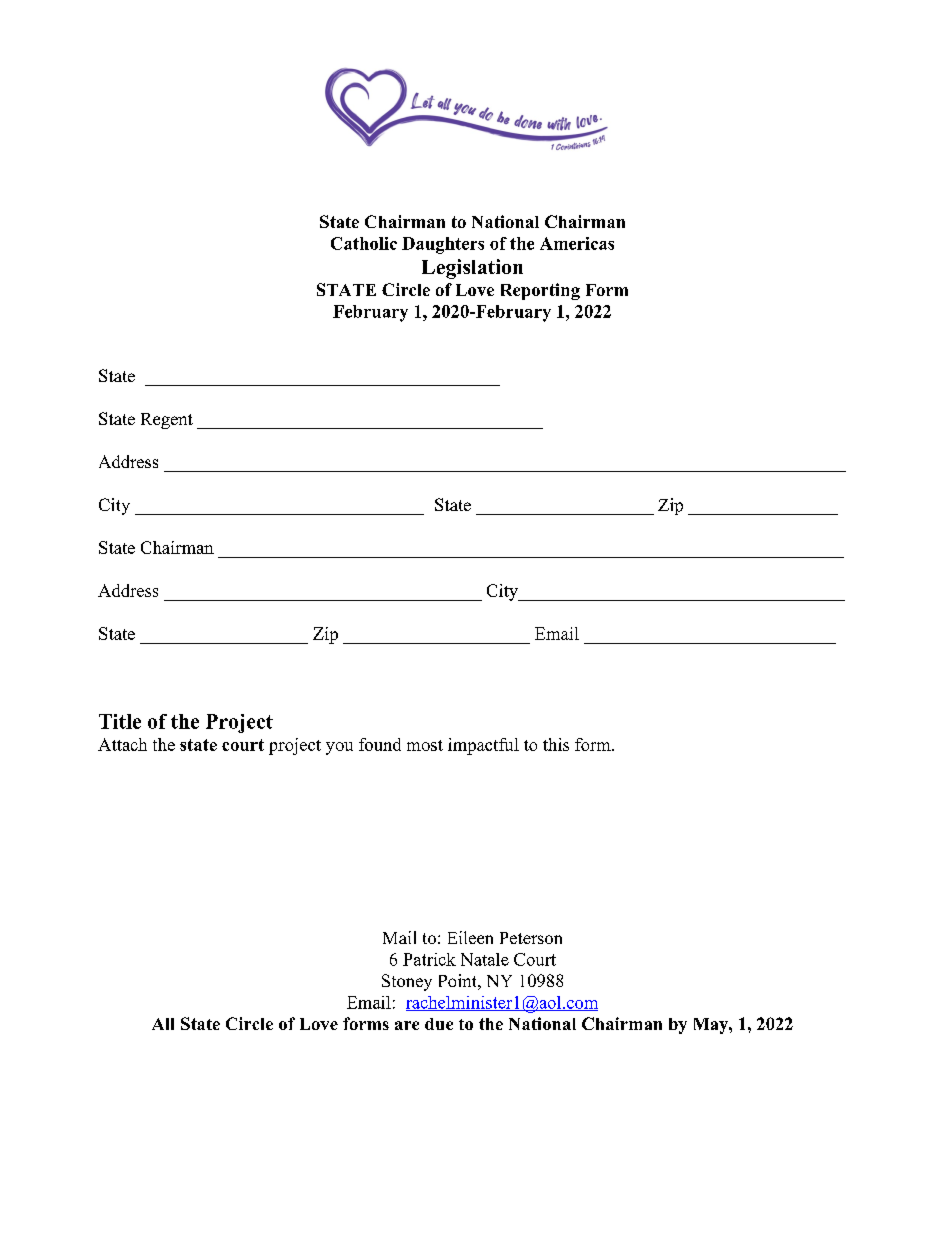 The height and width of the screenshot is (1233, 952). I want to click on Reporting, so click(540, 291).
